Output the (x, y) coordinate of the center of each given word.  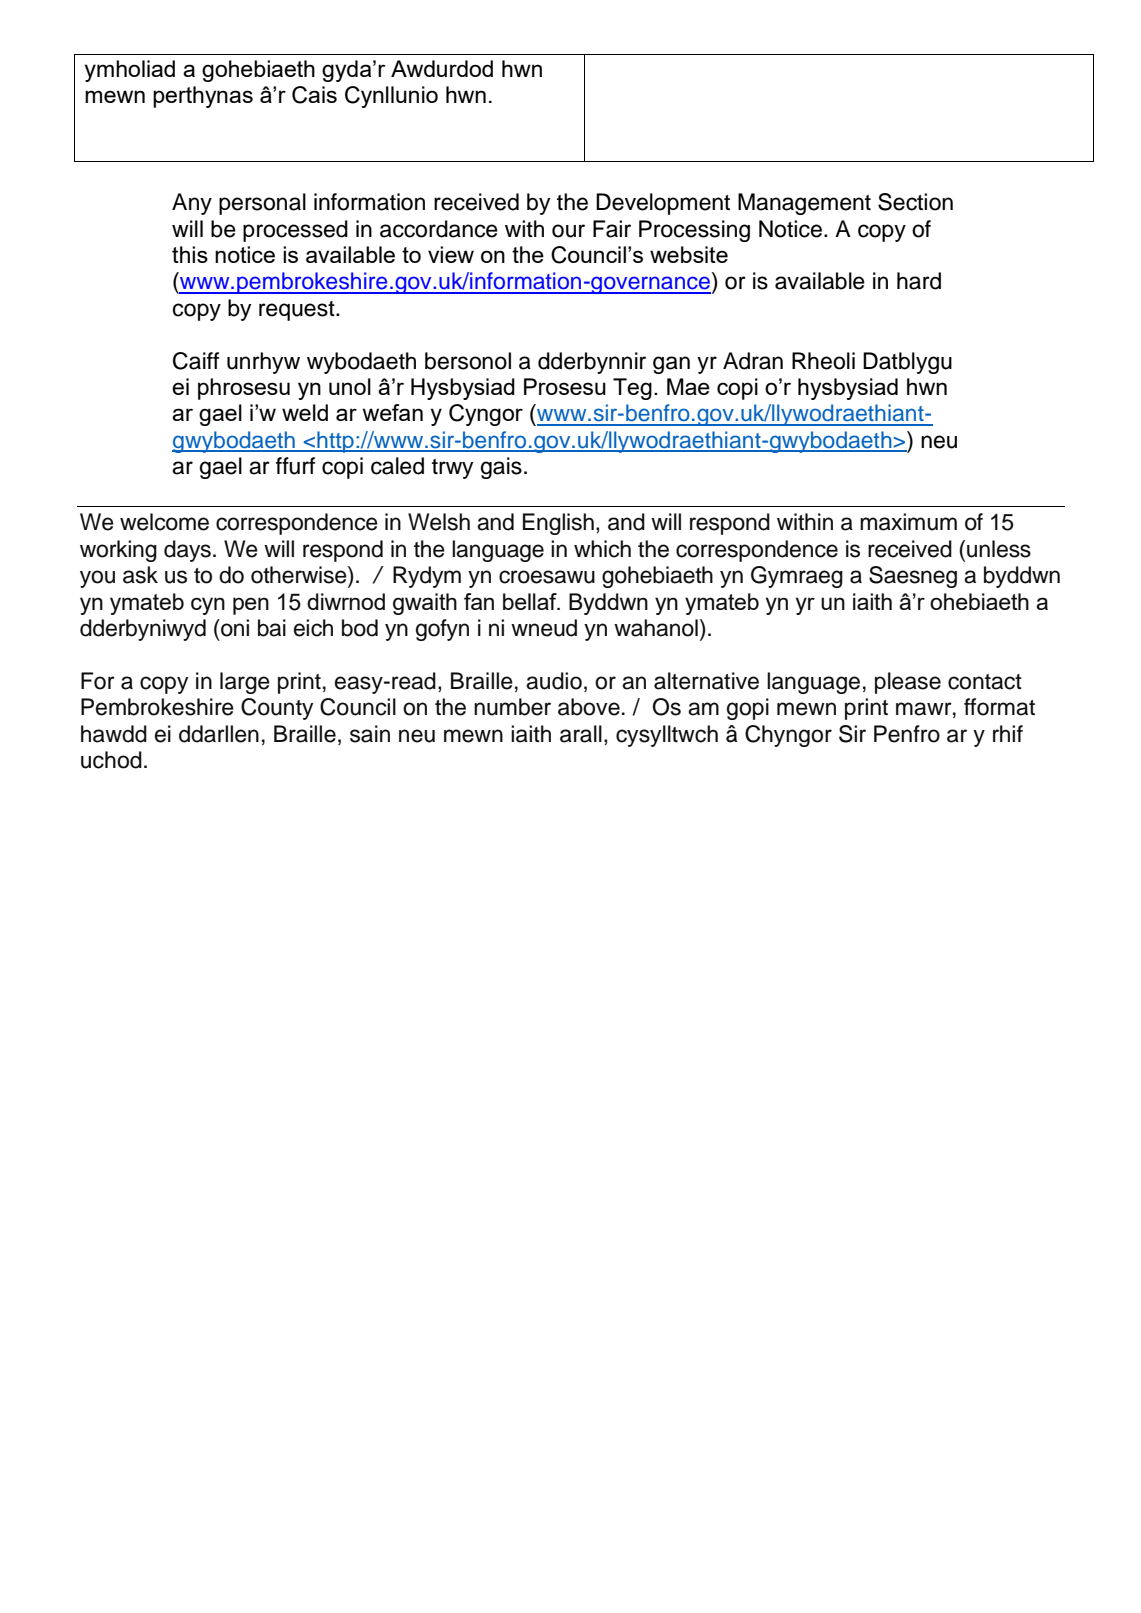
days (187, 551)
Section (915, 202)
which (602, 549)
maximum (908, 522)
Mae (688, 386)
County (277, 709)
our (568, 231)
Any (192, 204)
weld (305, 412)
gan (671, 365)
